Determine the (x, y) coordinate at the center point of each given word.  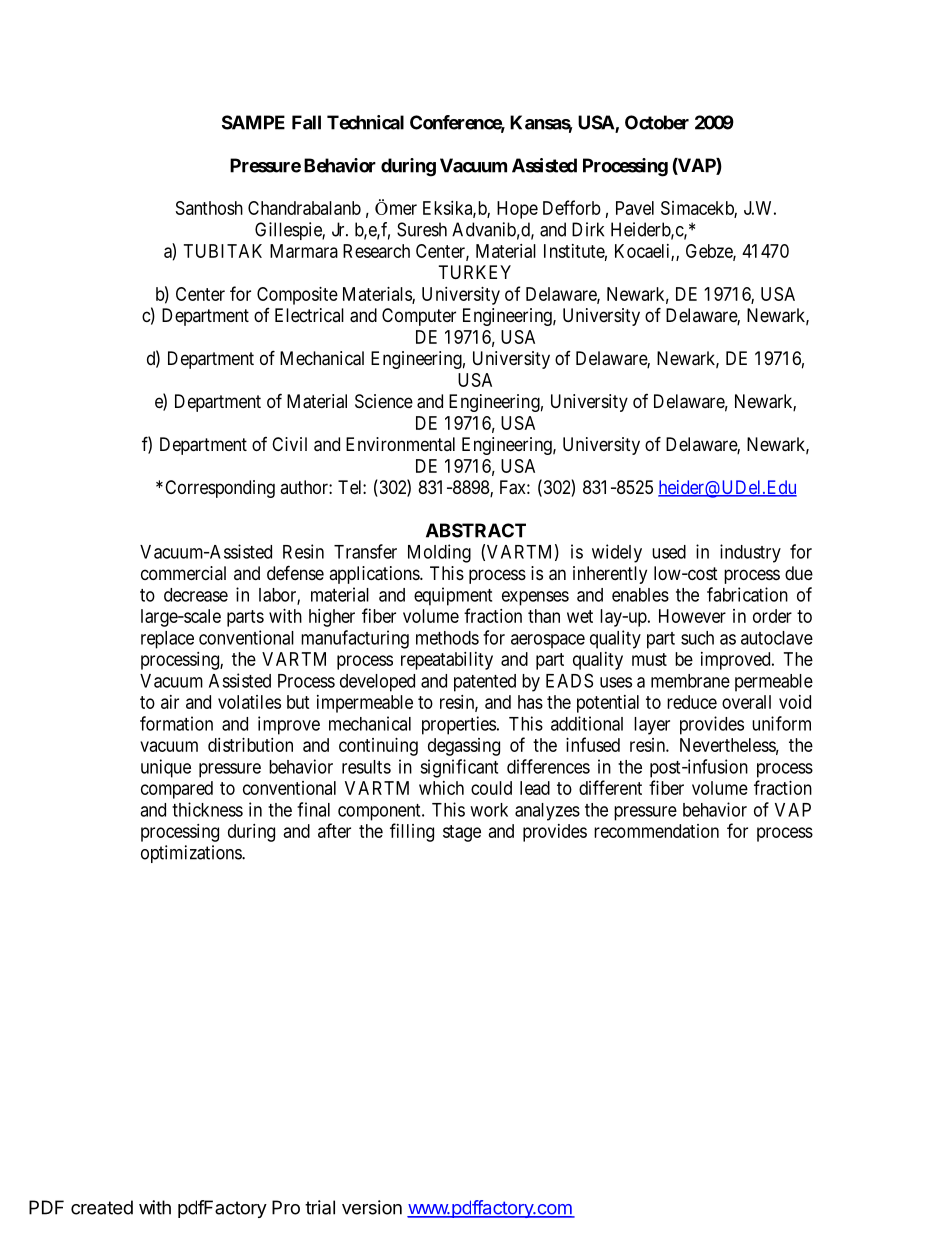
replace (167, 640)
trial (320, 1207)
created (102, 1207)
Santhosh (209, 208)
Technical (365, 122)
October (657, 122)
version (372, 1207)
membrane (690, 681)
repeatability (447, 661)
